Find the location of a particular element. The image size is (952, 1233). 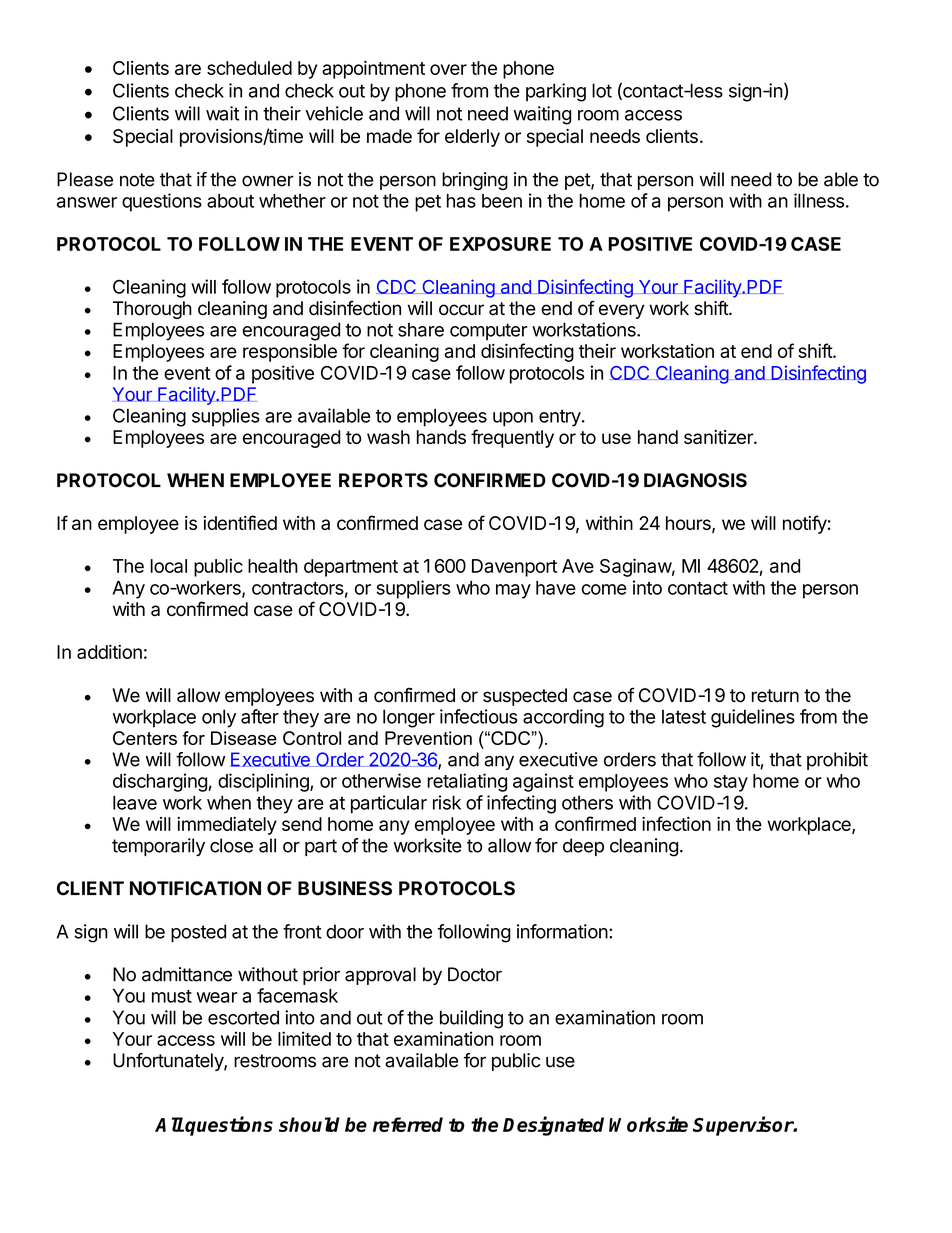

over is located at coordinates (448, 69).
